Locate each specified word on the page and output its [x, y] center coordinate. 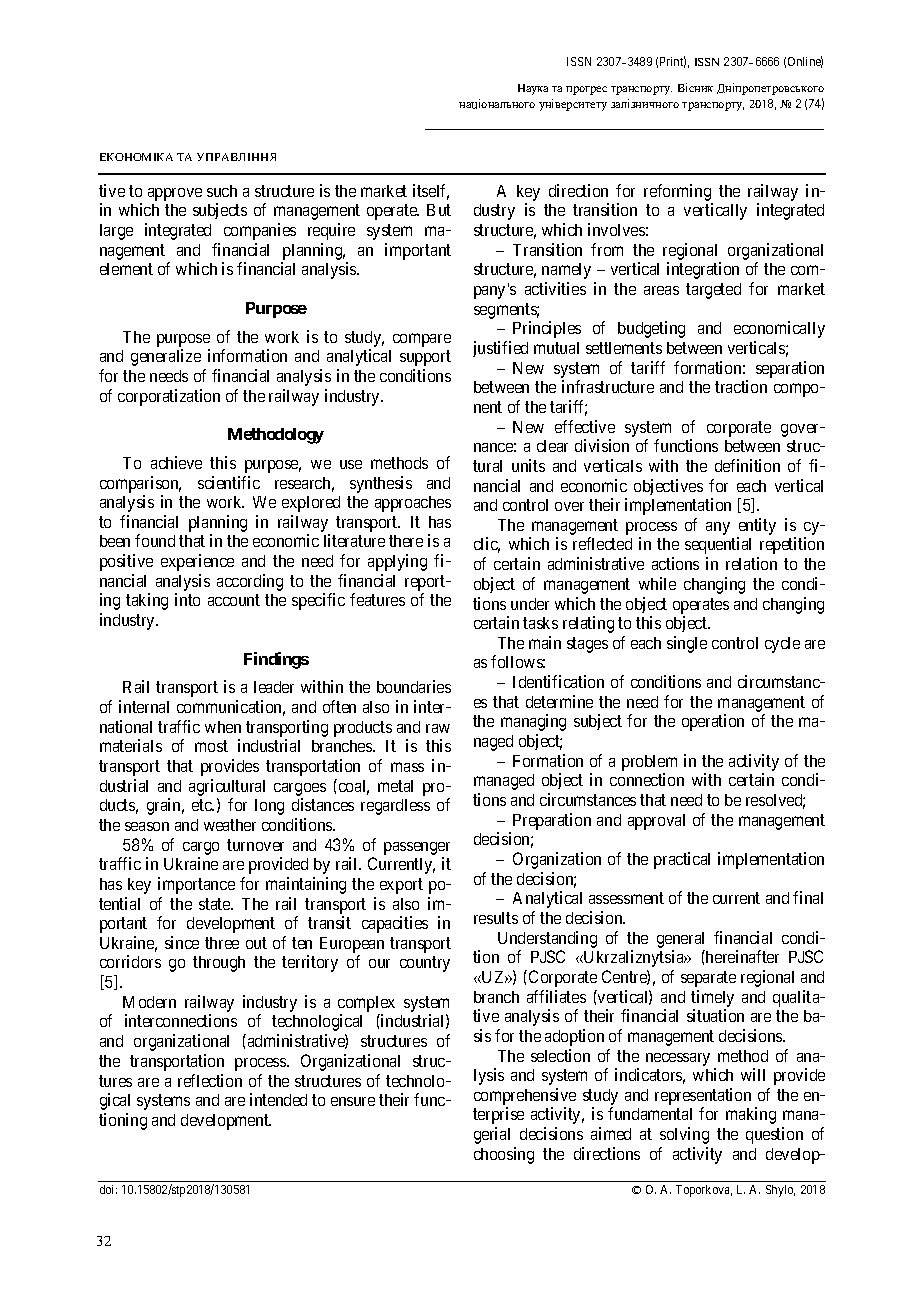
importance [196, 885]
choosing [504, 1155]
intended [278, 1099]
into [187, 599]
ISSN [579, 61]
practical [682, 860]
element [126, 269]
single [687, 644]
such [222, 191]
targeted [713, 291]
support [425, 358]
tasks [540, 623]
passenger [417, 848]
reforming [677, 192]
